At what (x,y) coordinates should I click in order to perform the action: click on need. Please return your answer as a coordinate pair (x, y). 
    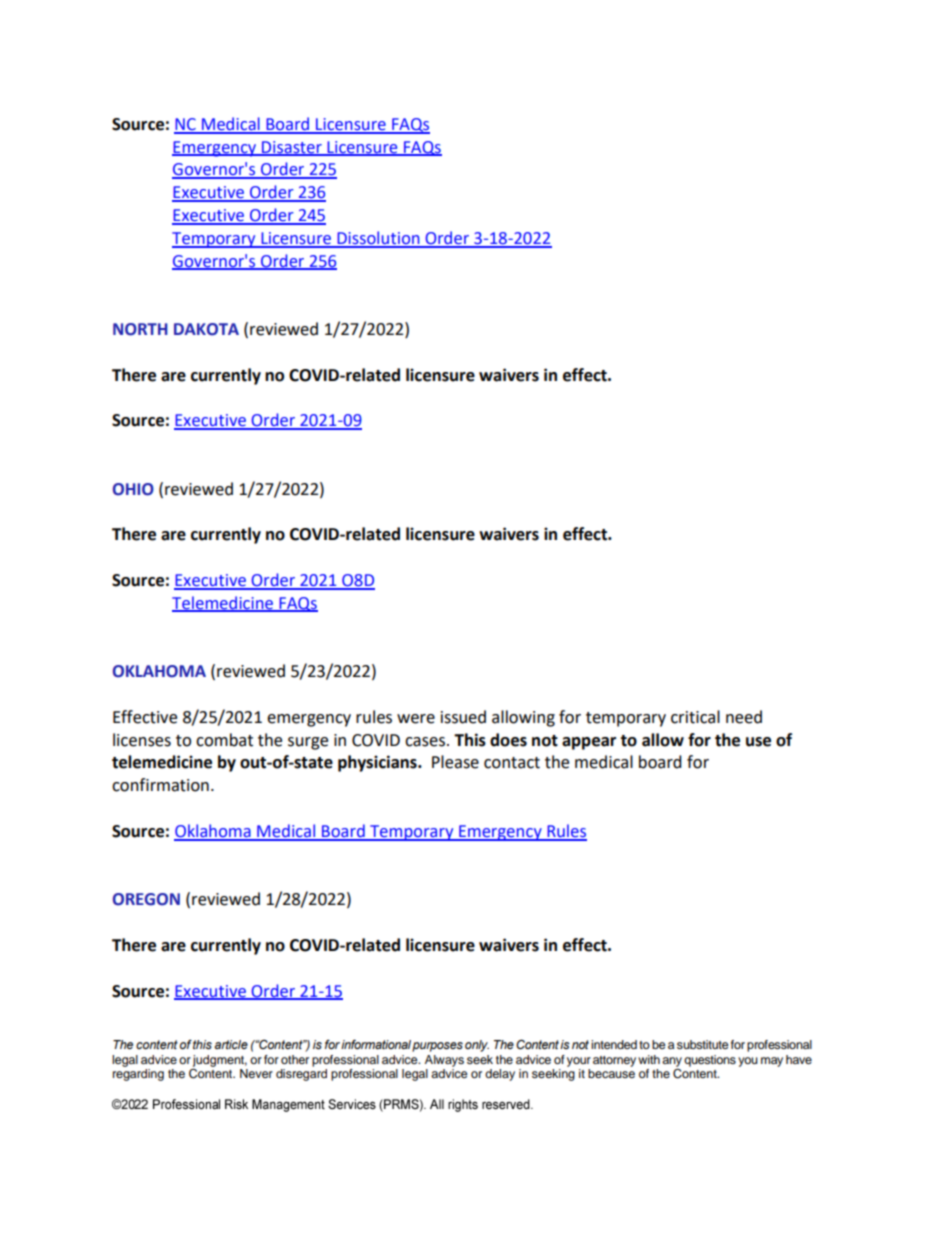
    Looking at the image, I should click on (744, 717).
